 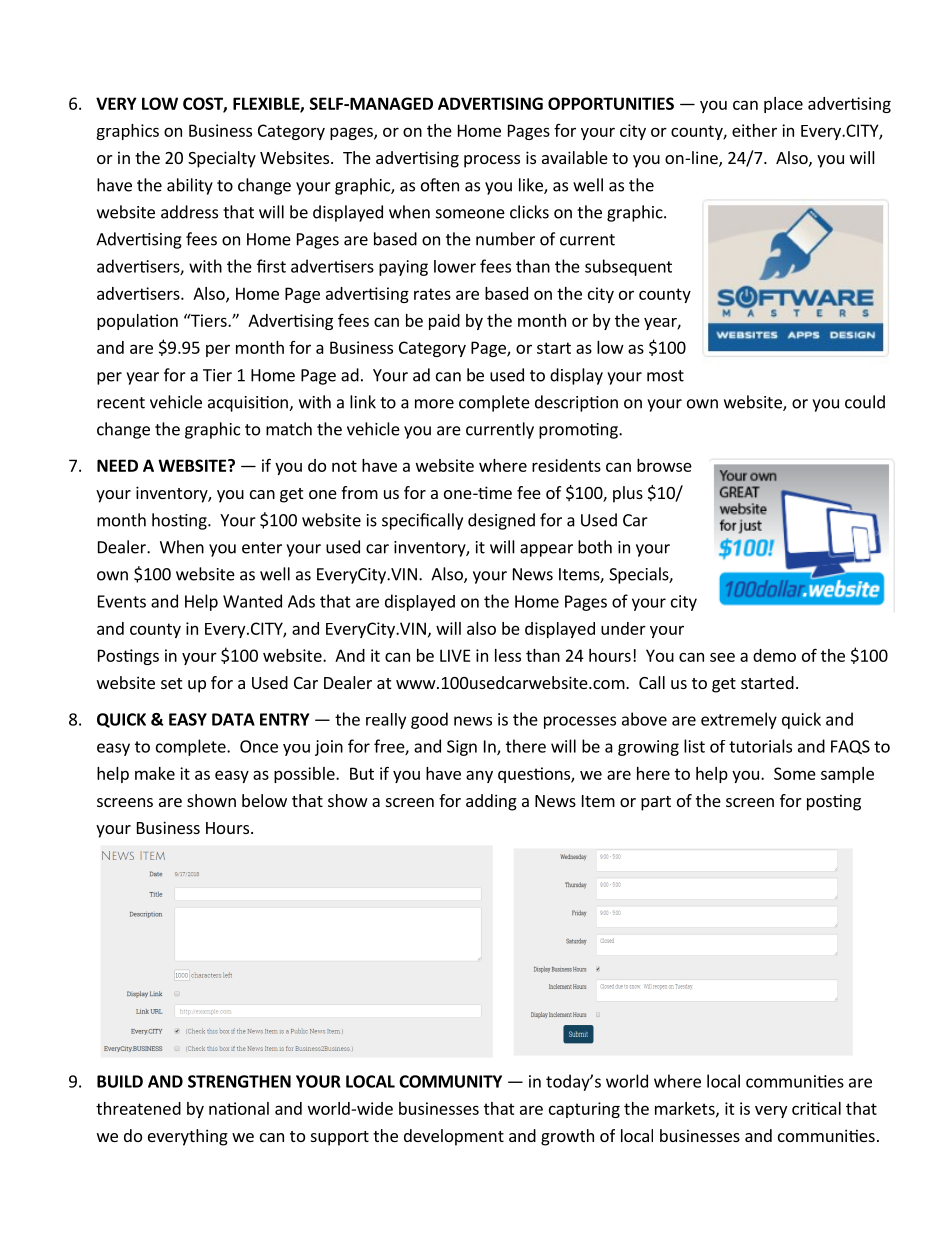 What do you see at coordinates (239, 1108) in the document?
I see `national` at bounding box center [239, 1108].
